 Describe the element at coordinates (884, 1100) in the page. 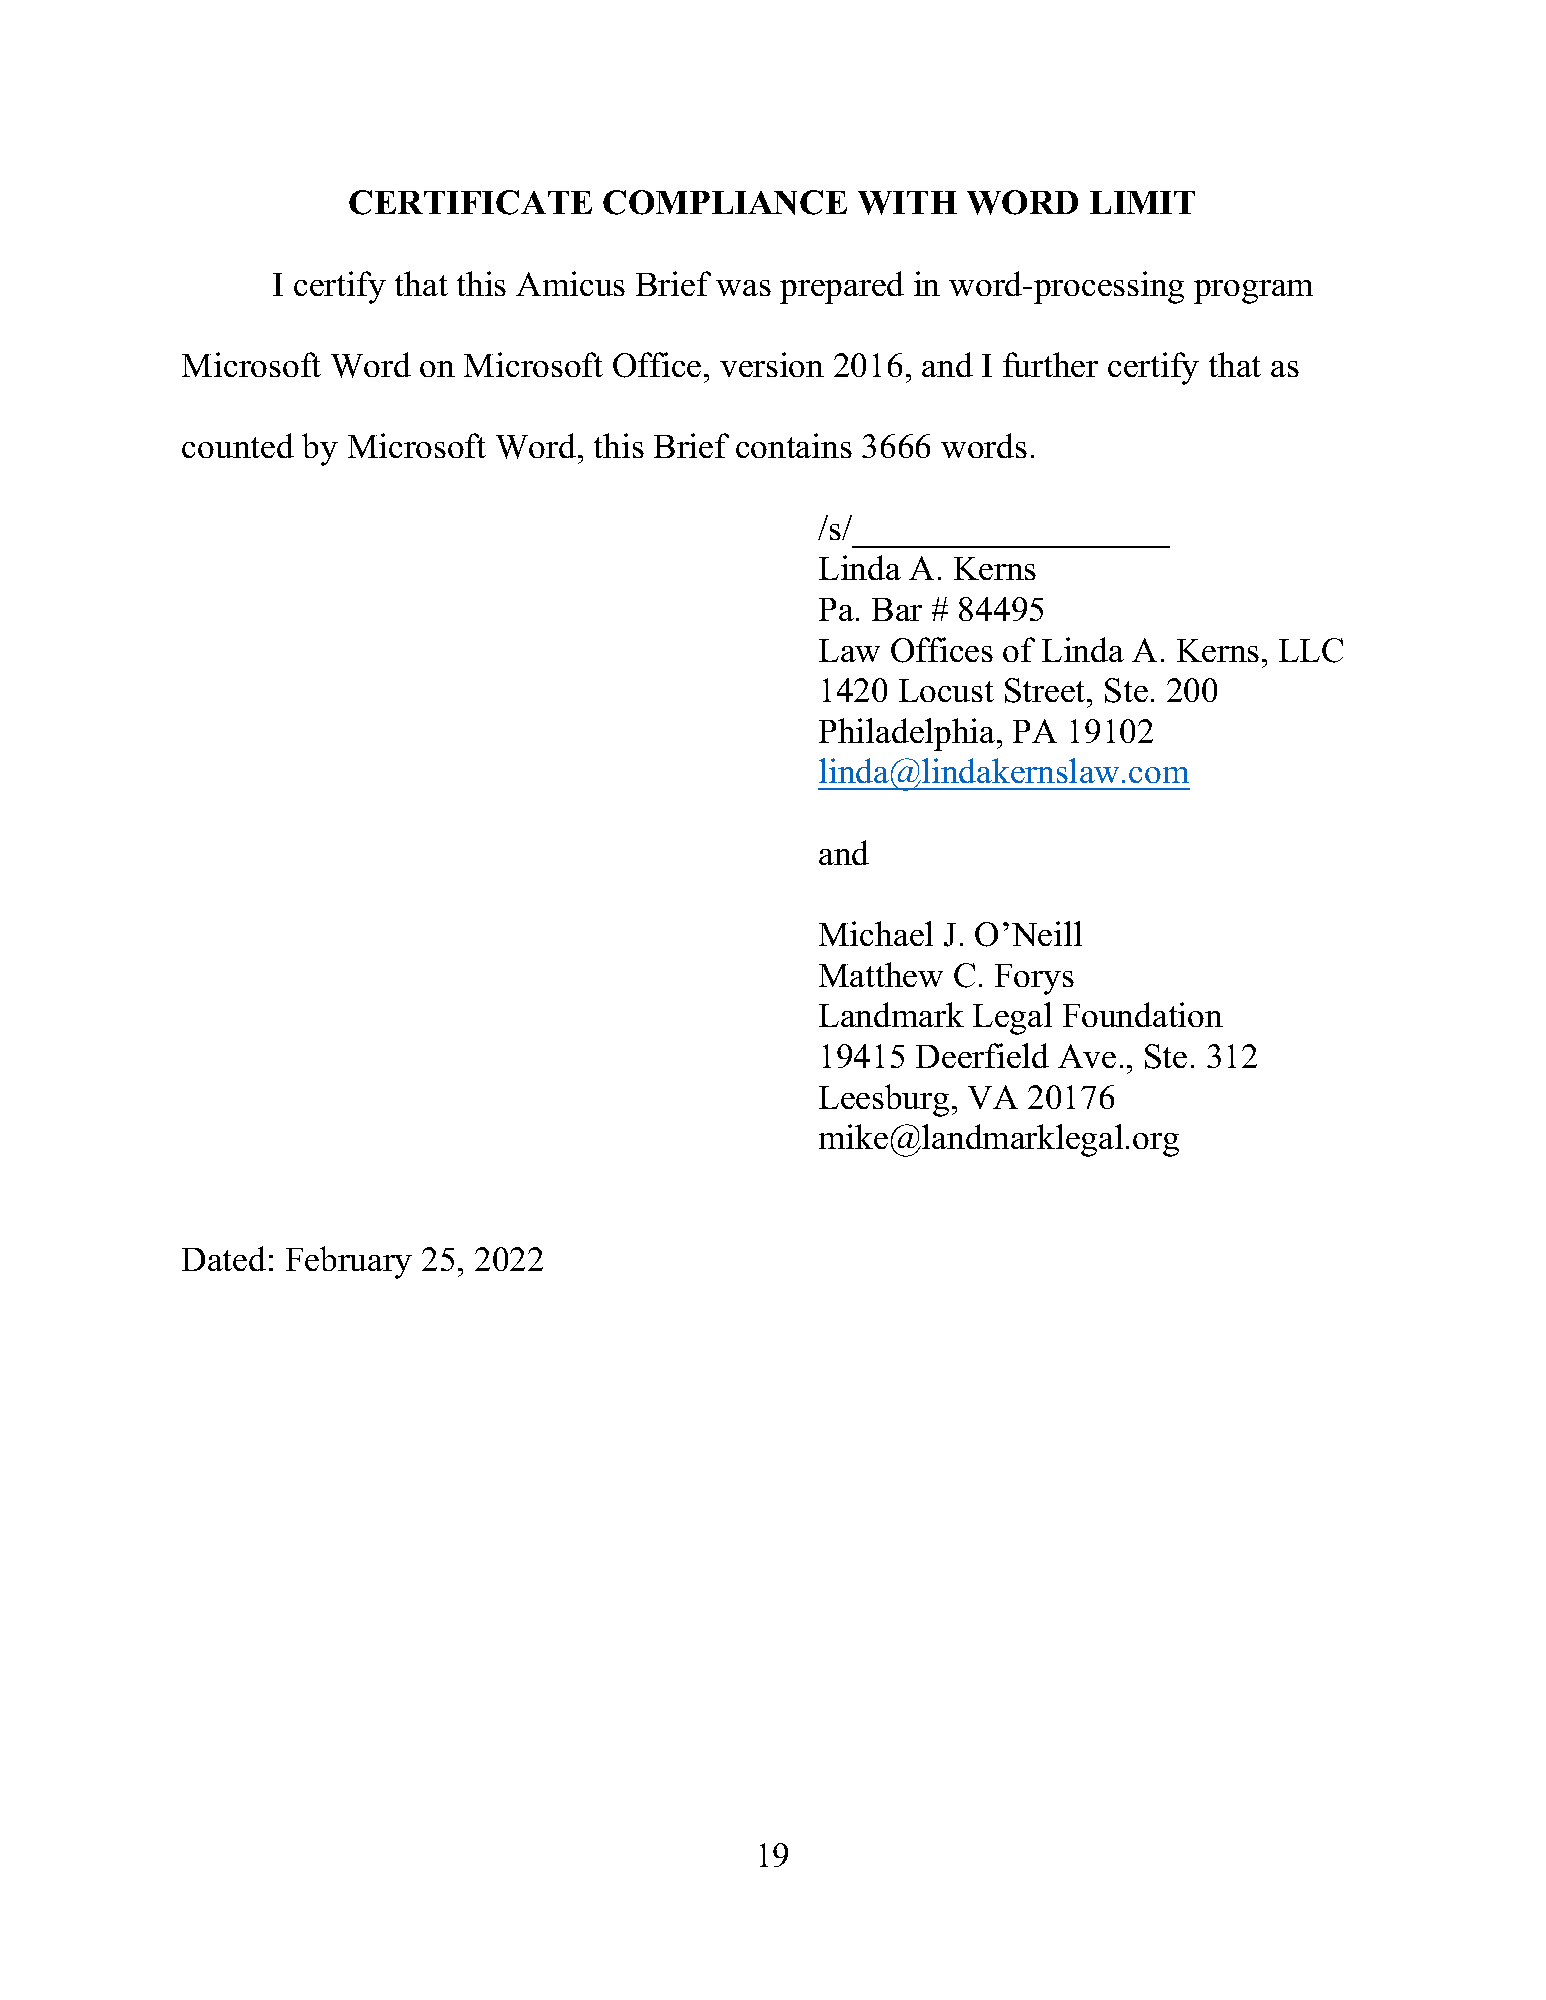

I see `Leesburg` at that location.
